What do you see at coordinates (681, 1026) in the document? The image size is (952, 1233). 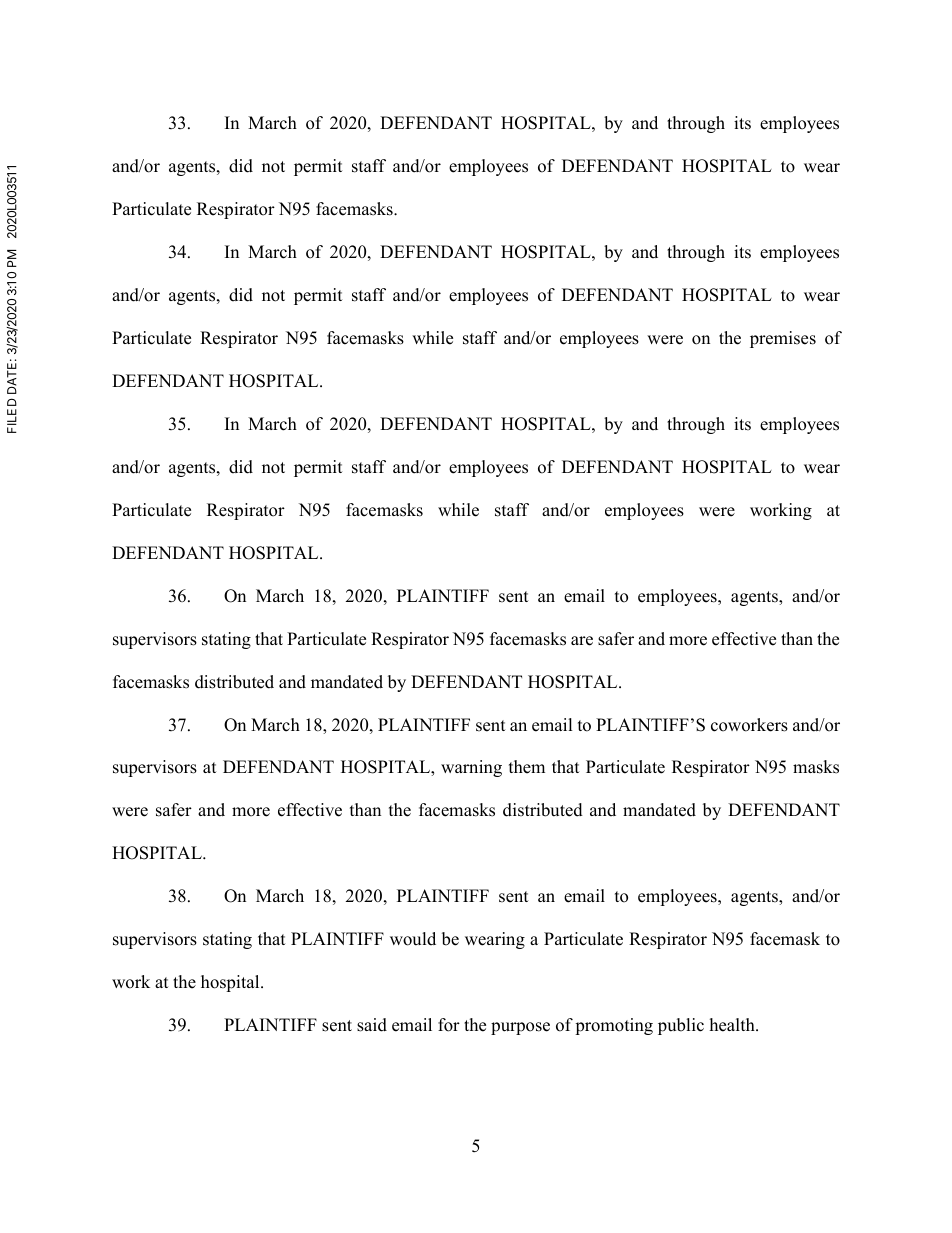 I see `public` at bounding box center [681, 1026].
